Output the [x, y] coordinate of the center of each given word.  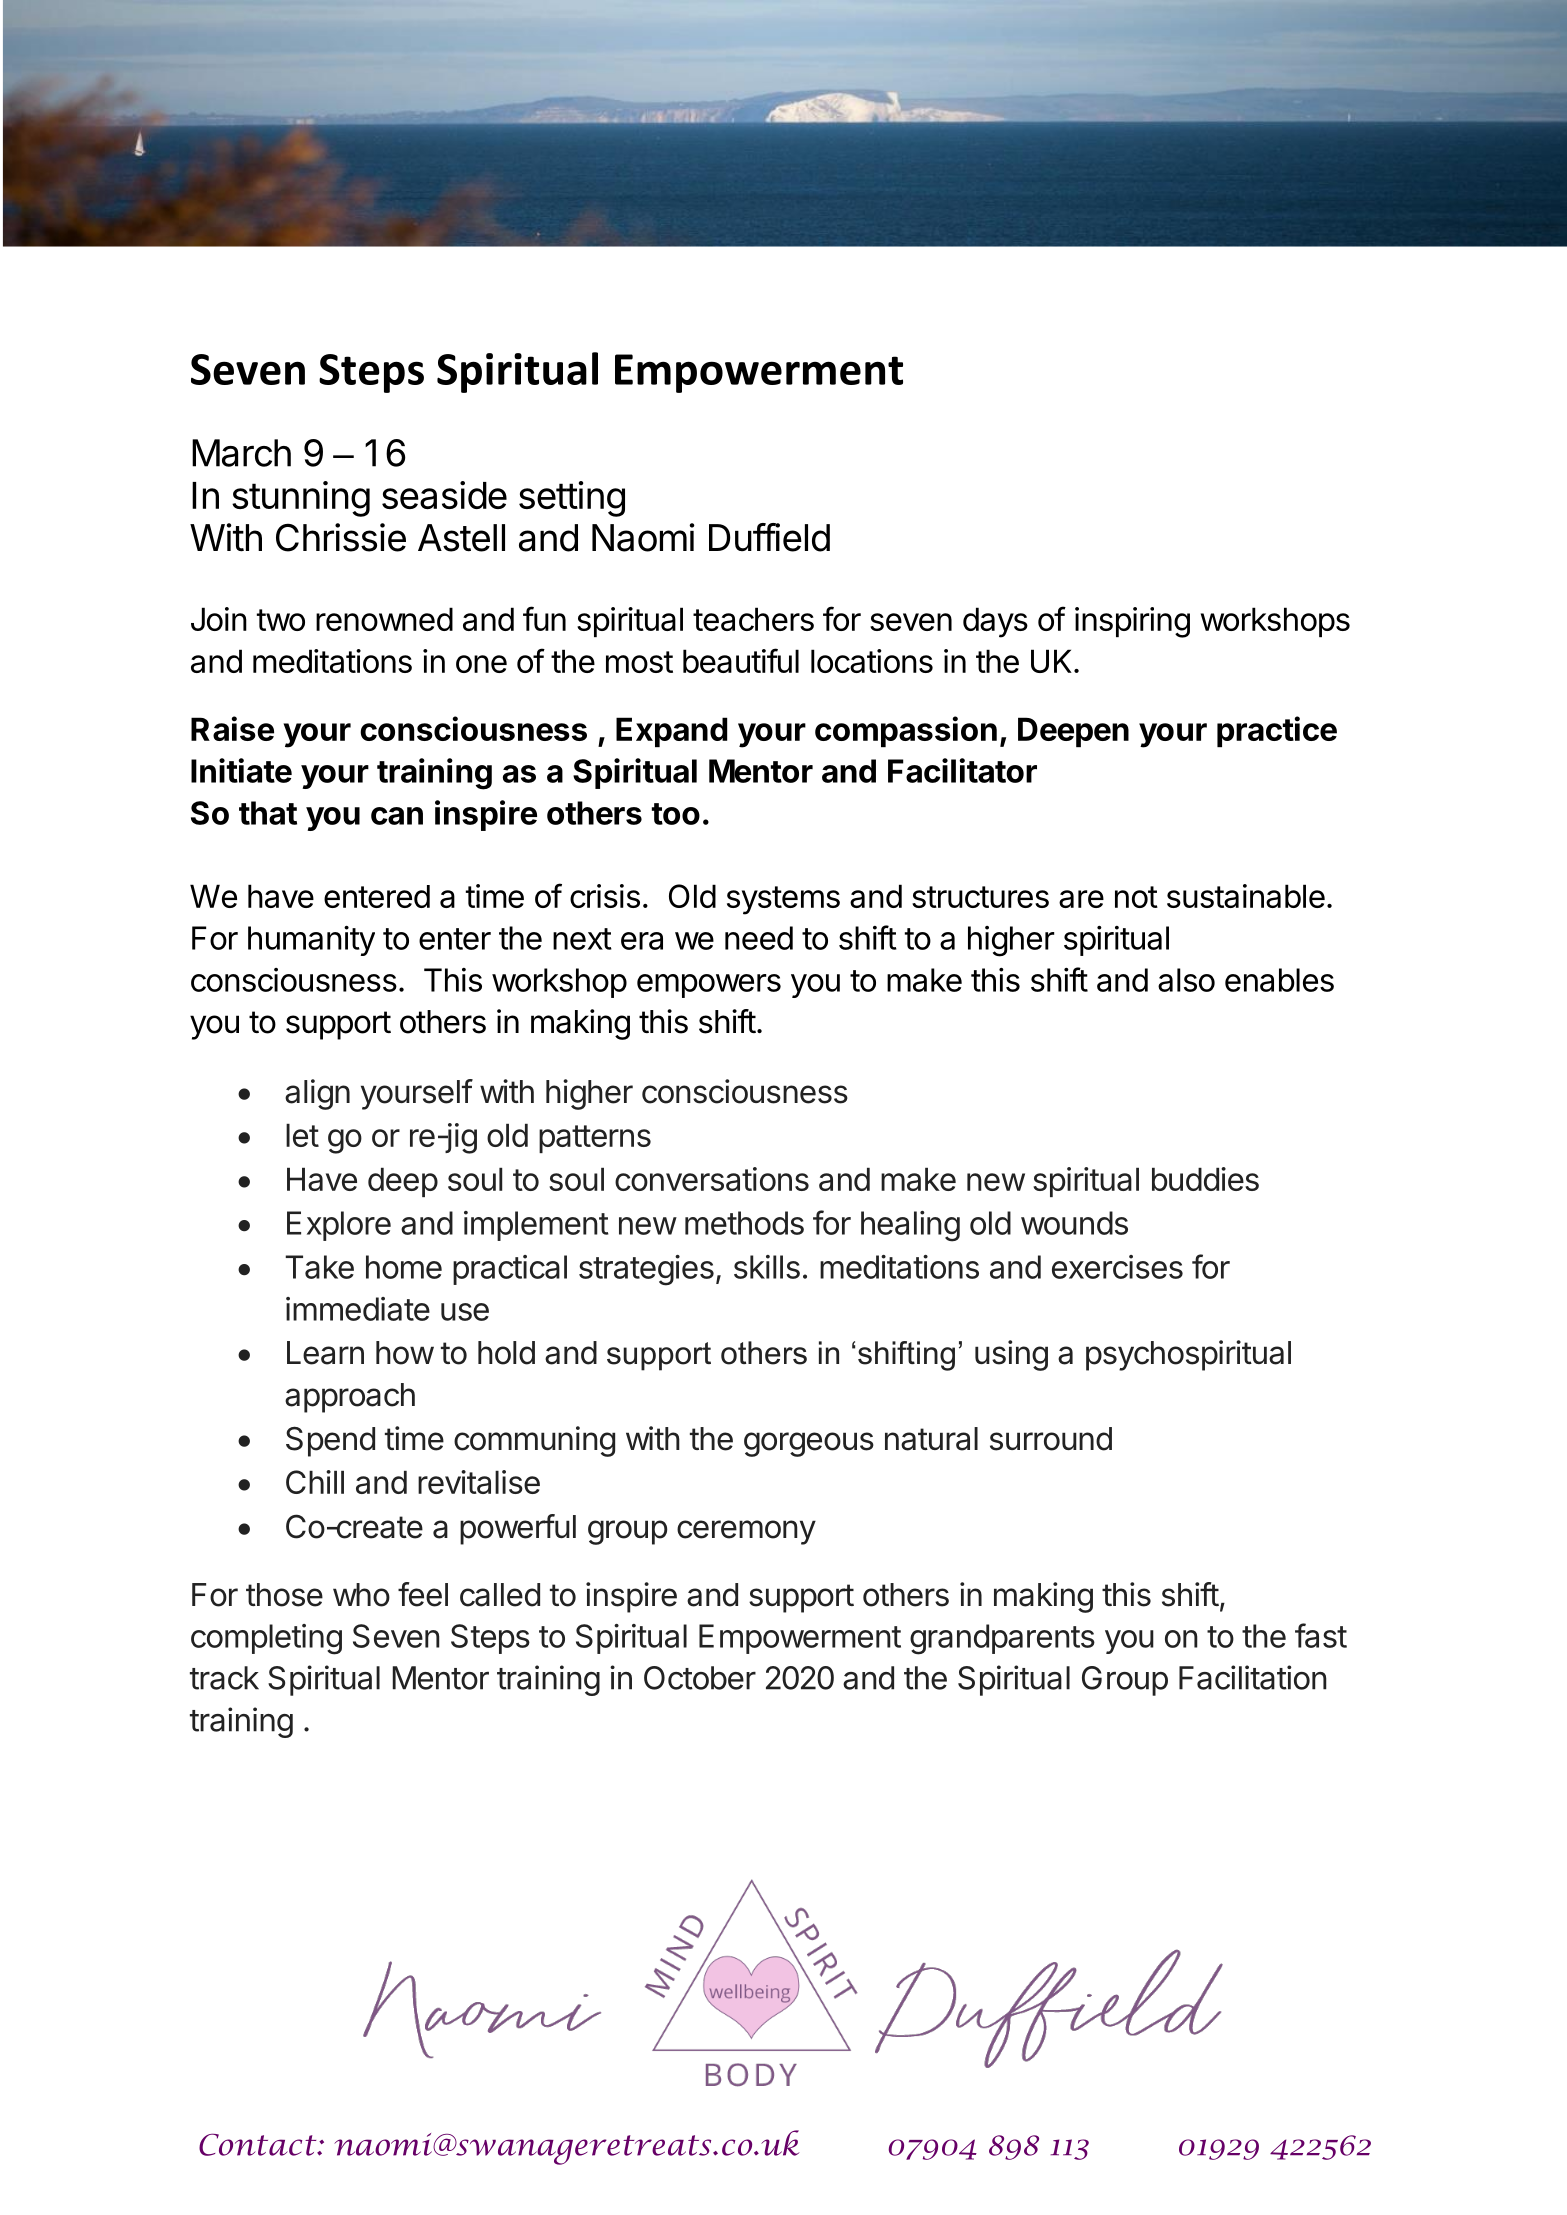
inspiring [1132, 622]
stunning [301, 499]
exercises [1117, 1267]
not [1136, 897]
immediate [358, 1309]
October [700, 1678]
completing [266, 1639]
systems [783, 900]
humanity [311, 941]
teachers [753, 619]
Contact [259, 2144]
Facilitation [1253, 1677]
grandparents [1002, 1639]
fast [1321, 1635]
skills [767, 1267]
